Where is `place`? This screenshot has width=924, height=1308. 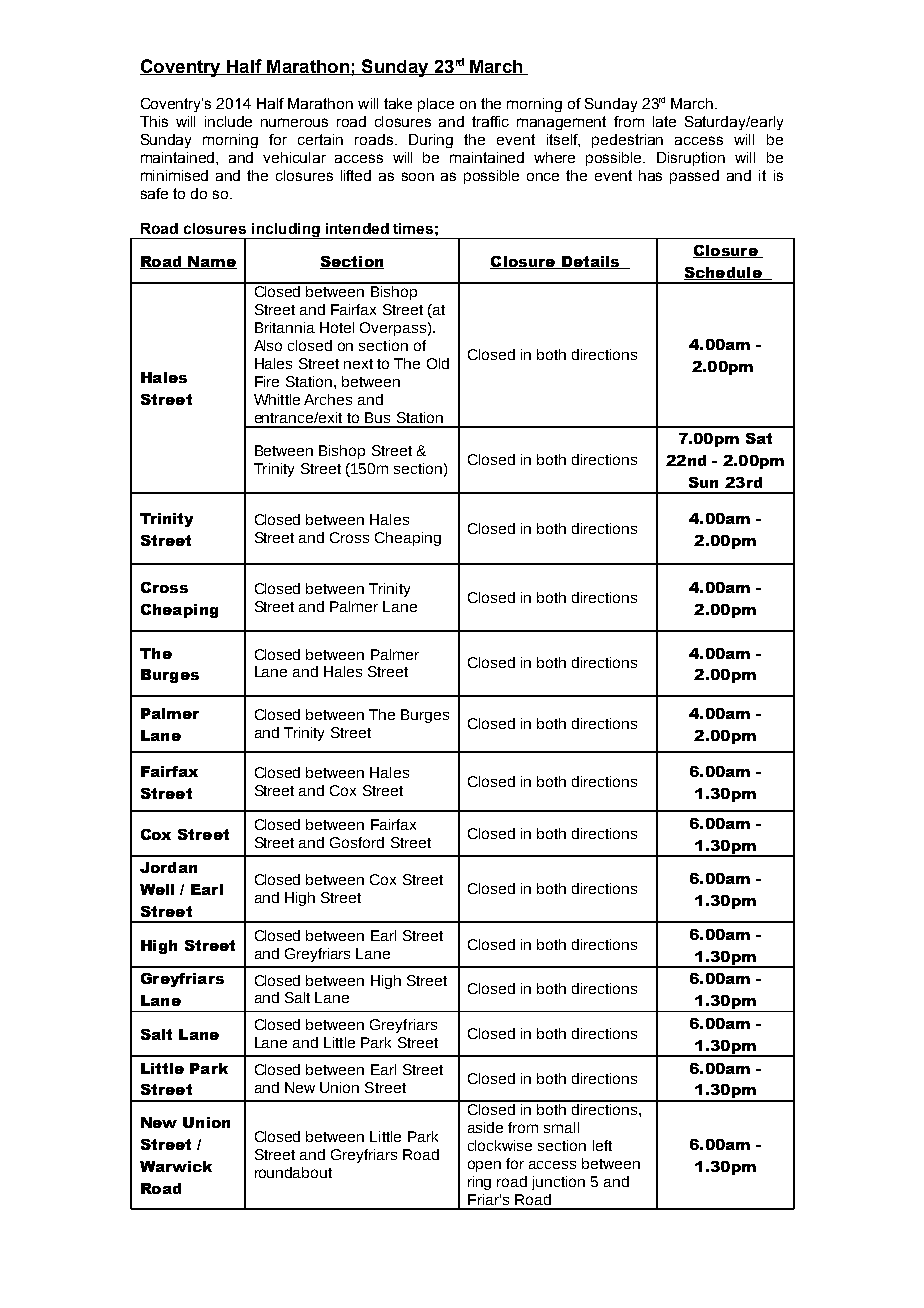 place is located at coordinates (436, 105).
